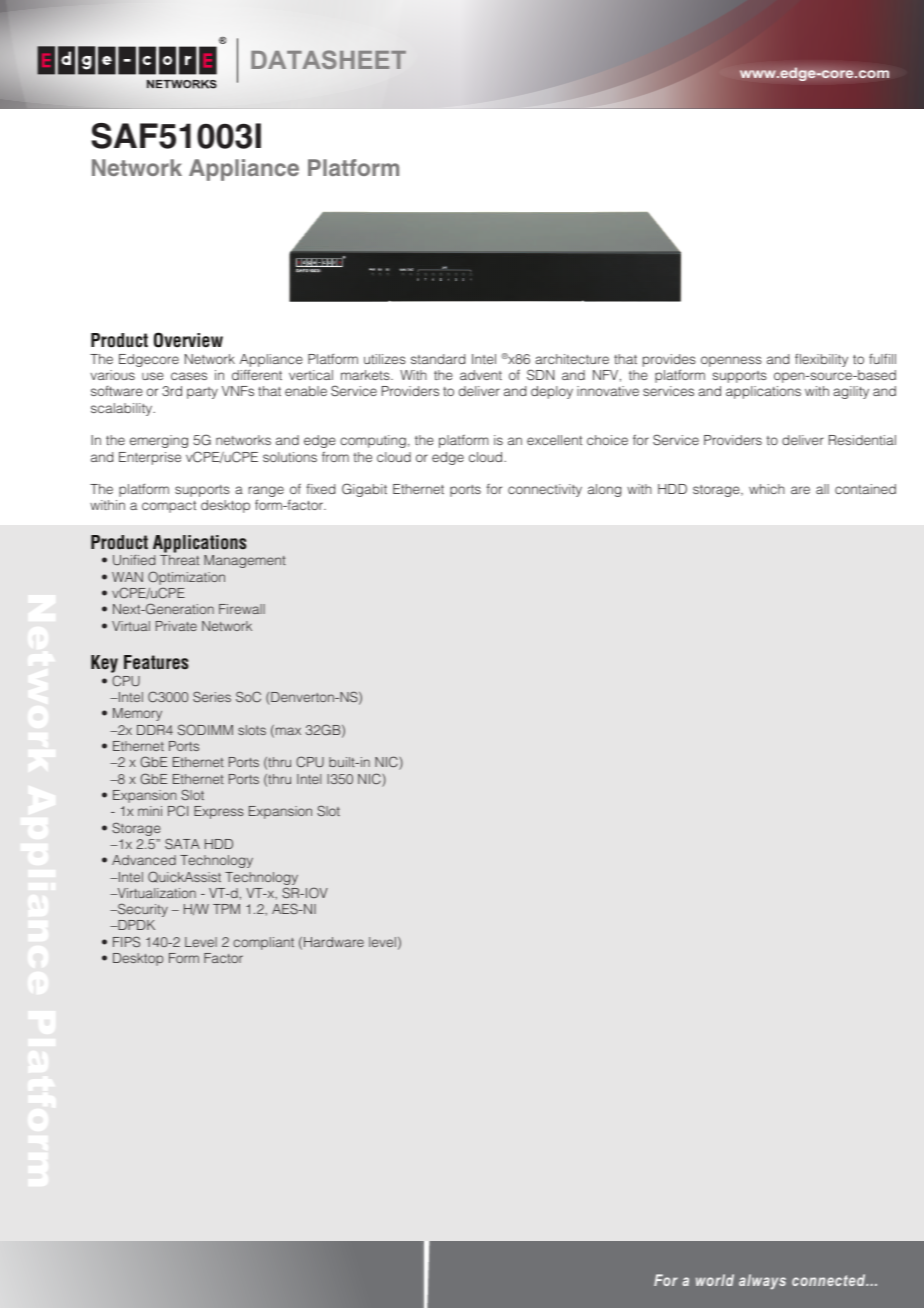 The height and width of the page is (1308, 924). What do you see at coordinates (263, 943) in the page?
I see `compliant` at bounding box center [263, 943].
